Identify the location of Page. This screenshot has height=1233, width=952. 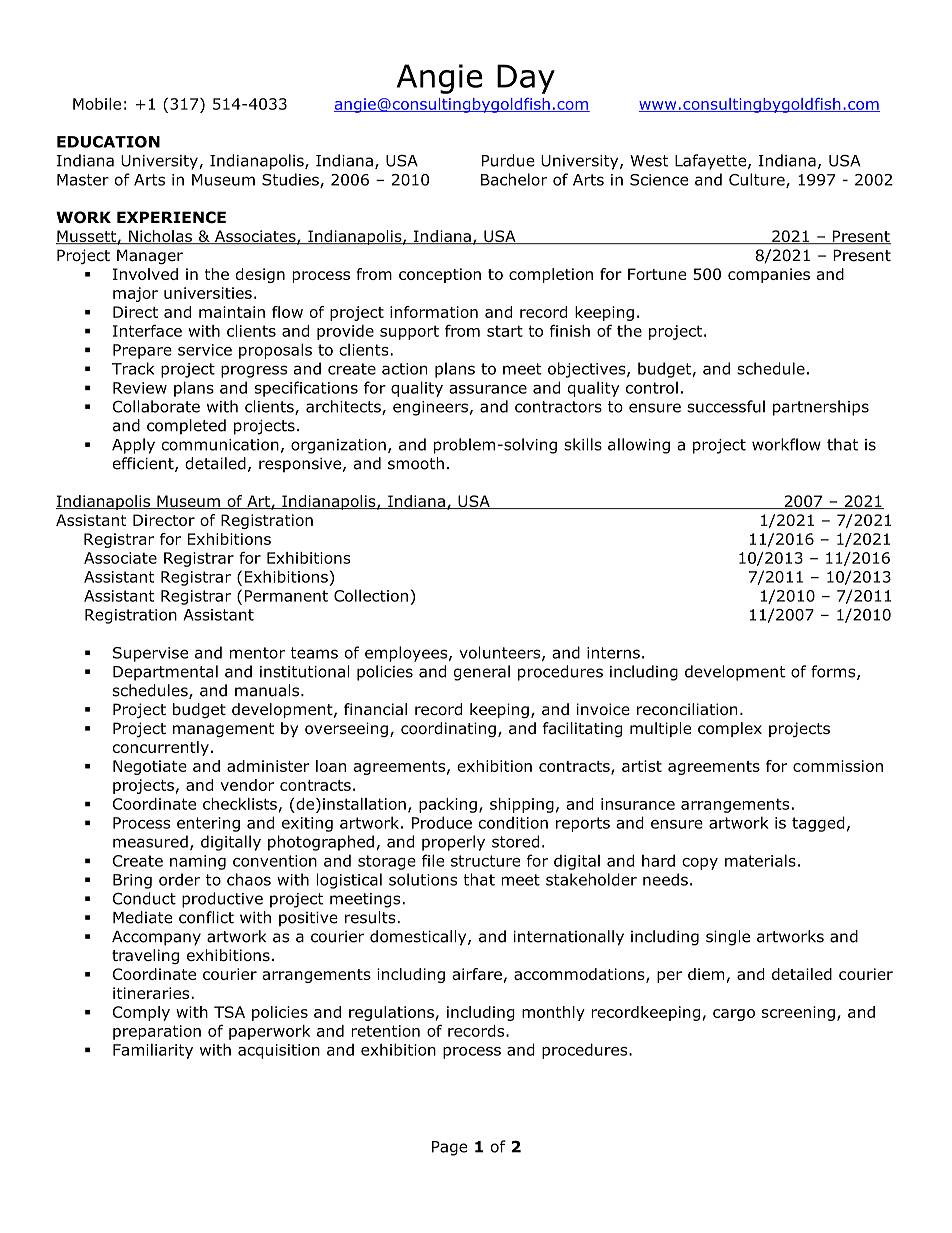
(450, 1148).
